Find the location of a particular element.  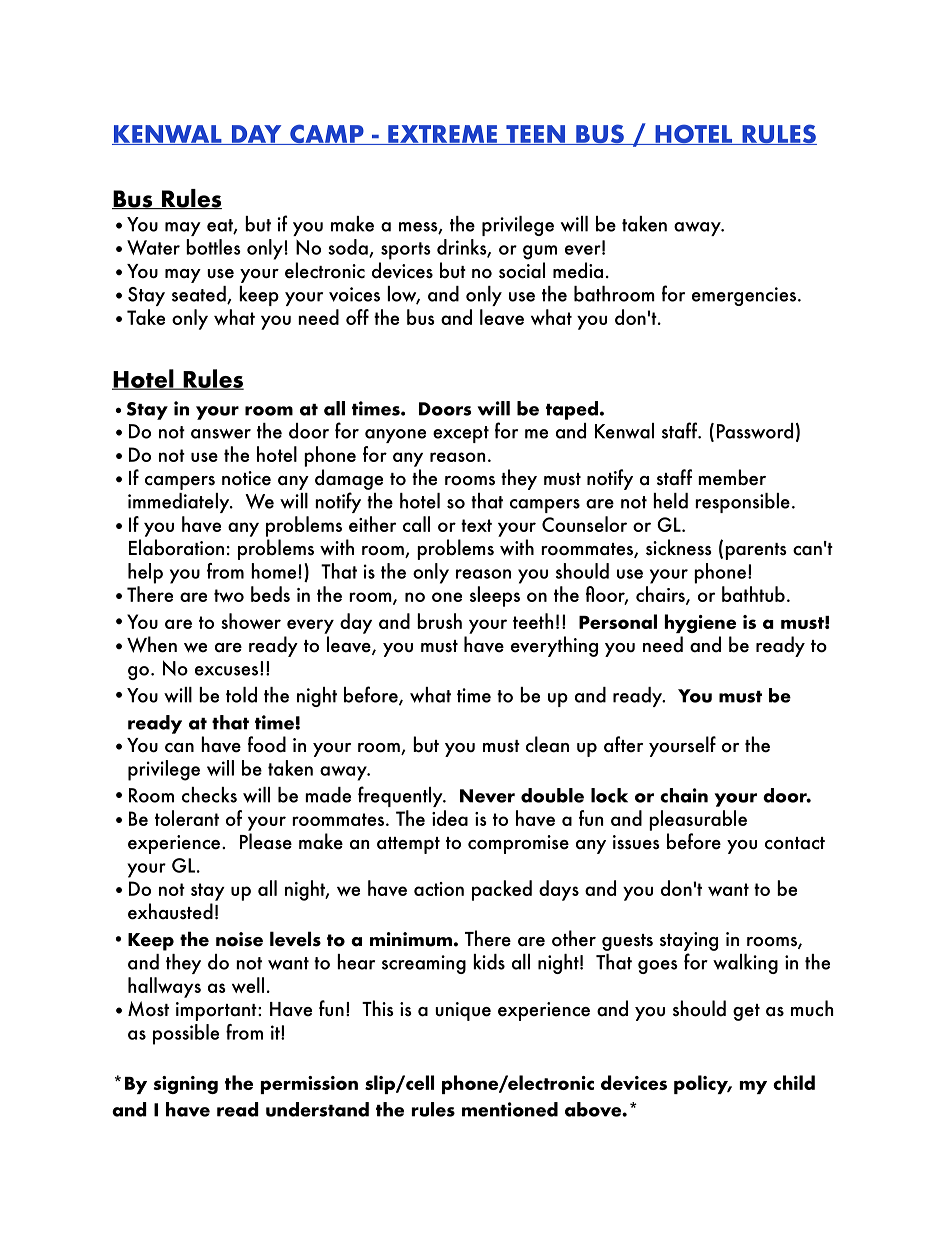

notice is located at coordinates (246, 478).
